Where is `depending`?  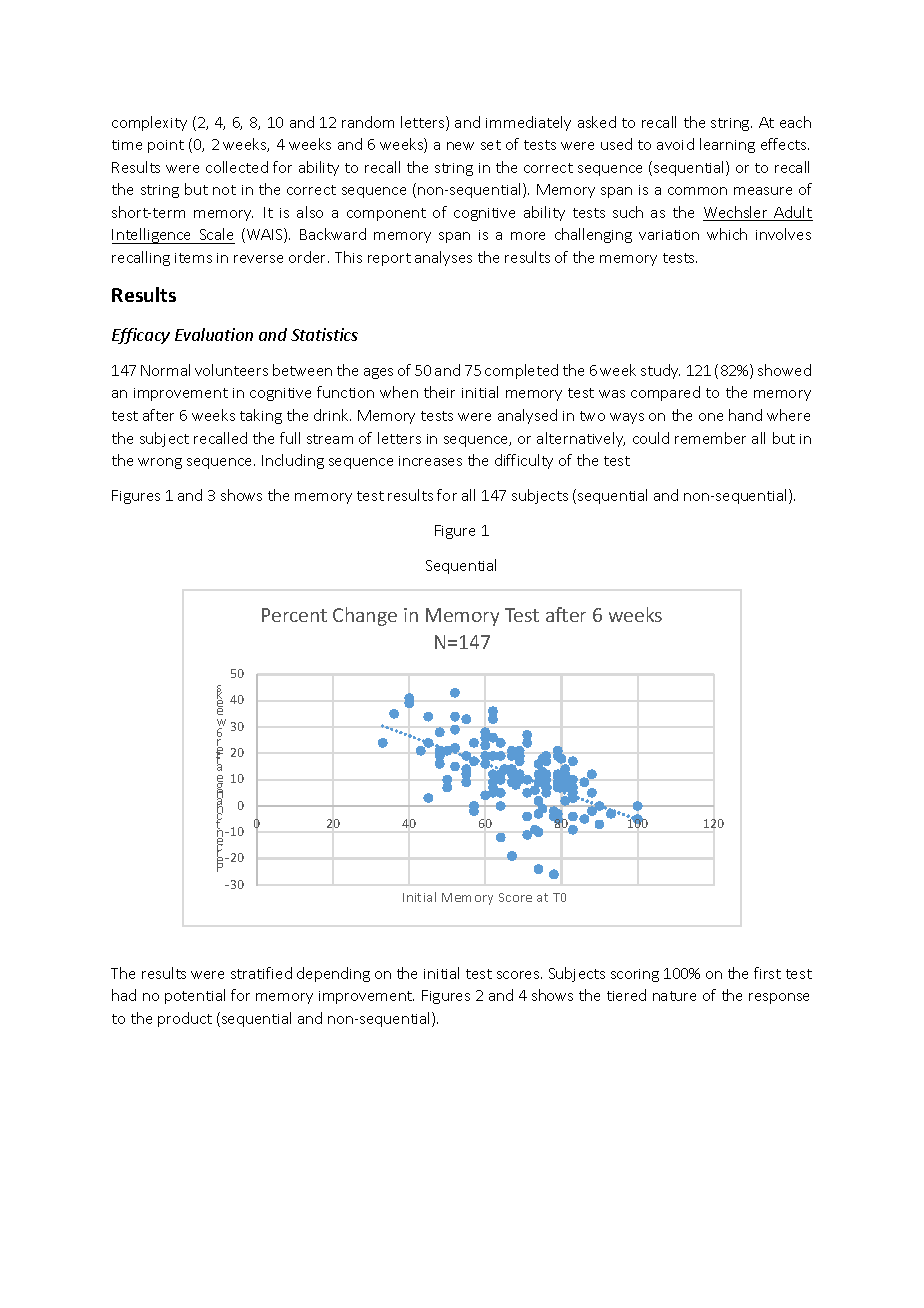
depending is located at coordinates (333, 974).
